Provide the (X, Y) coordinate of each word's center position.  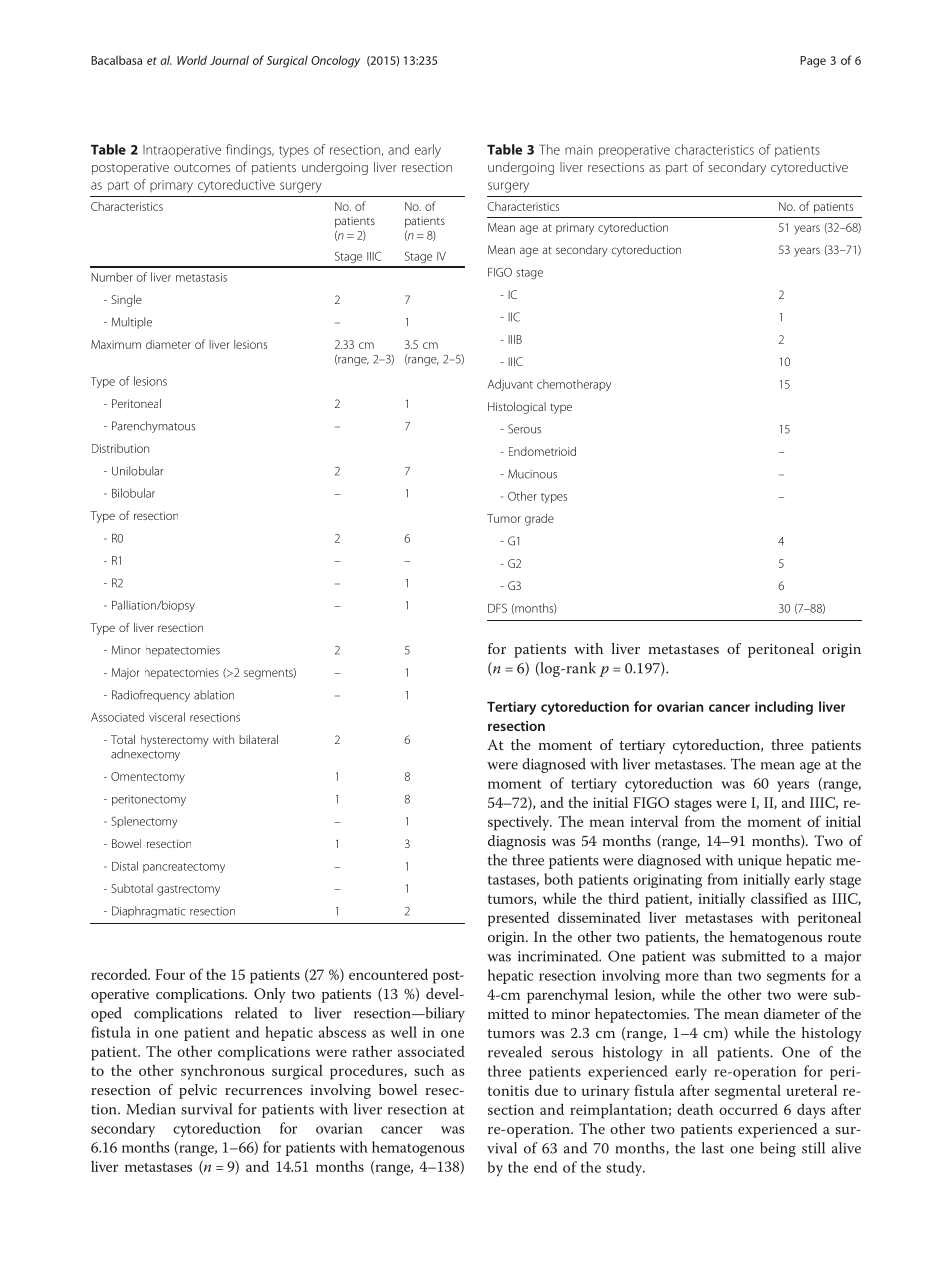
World (192, 60)
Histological (517, 408)
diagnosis (517, 842)
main (579, 150)
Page (813, 62)
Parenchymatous (153, 427)
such (429, 1070)
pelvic (198, 1091)
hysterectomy (175, 741)
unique (760, 862)
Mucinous (532, 474)
